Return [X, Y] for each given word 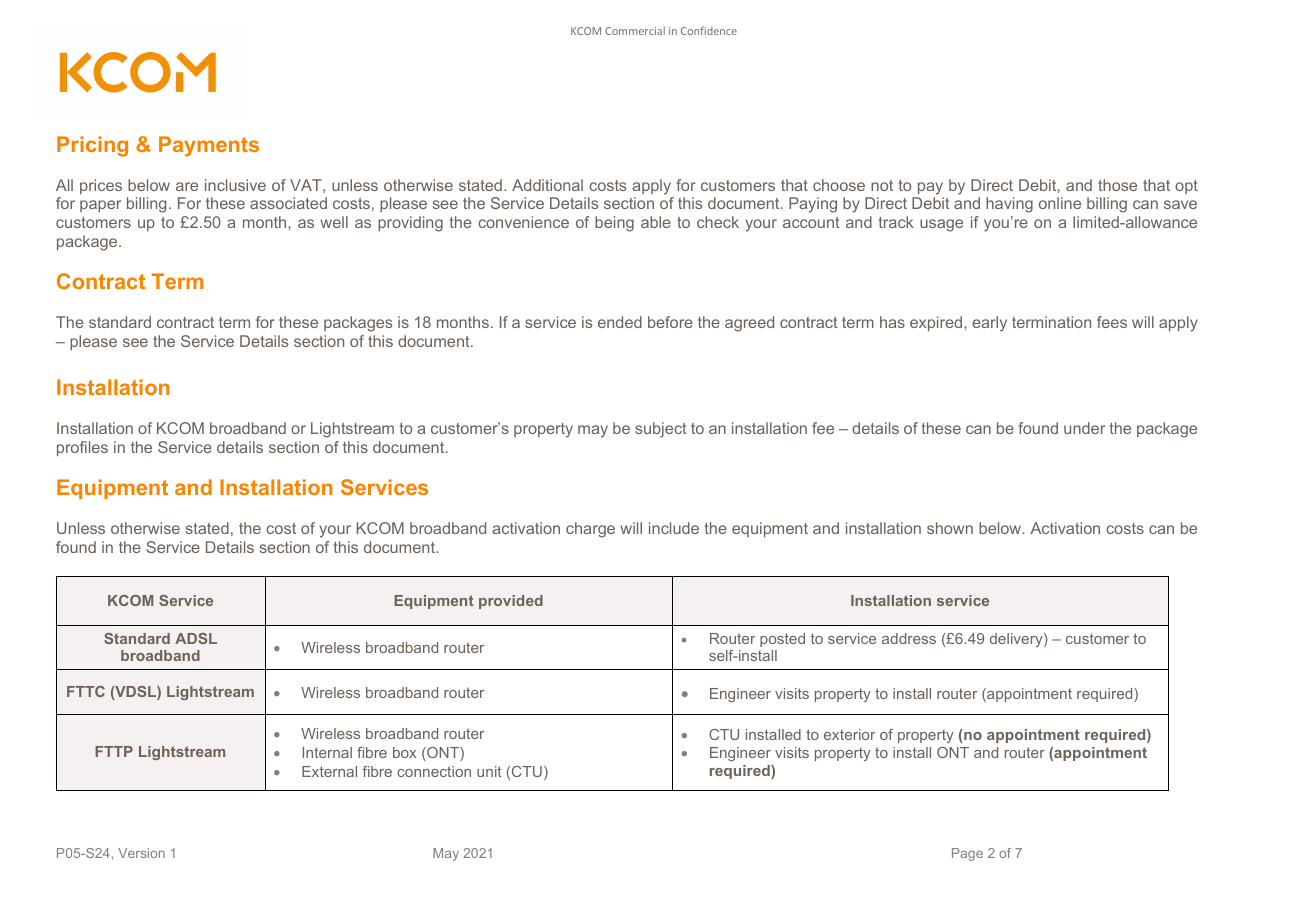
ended [620, 322]
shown [950, 528]
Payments [209, 146]
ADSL [196, 638]
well [334, 222]
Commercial [635, 31]
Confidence [709, 30]
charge [590, 530]
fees [1112, 322]
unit [489, 771]
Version [141, 853]
